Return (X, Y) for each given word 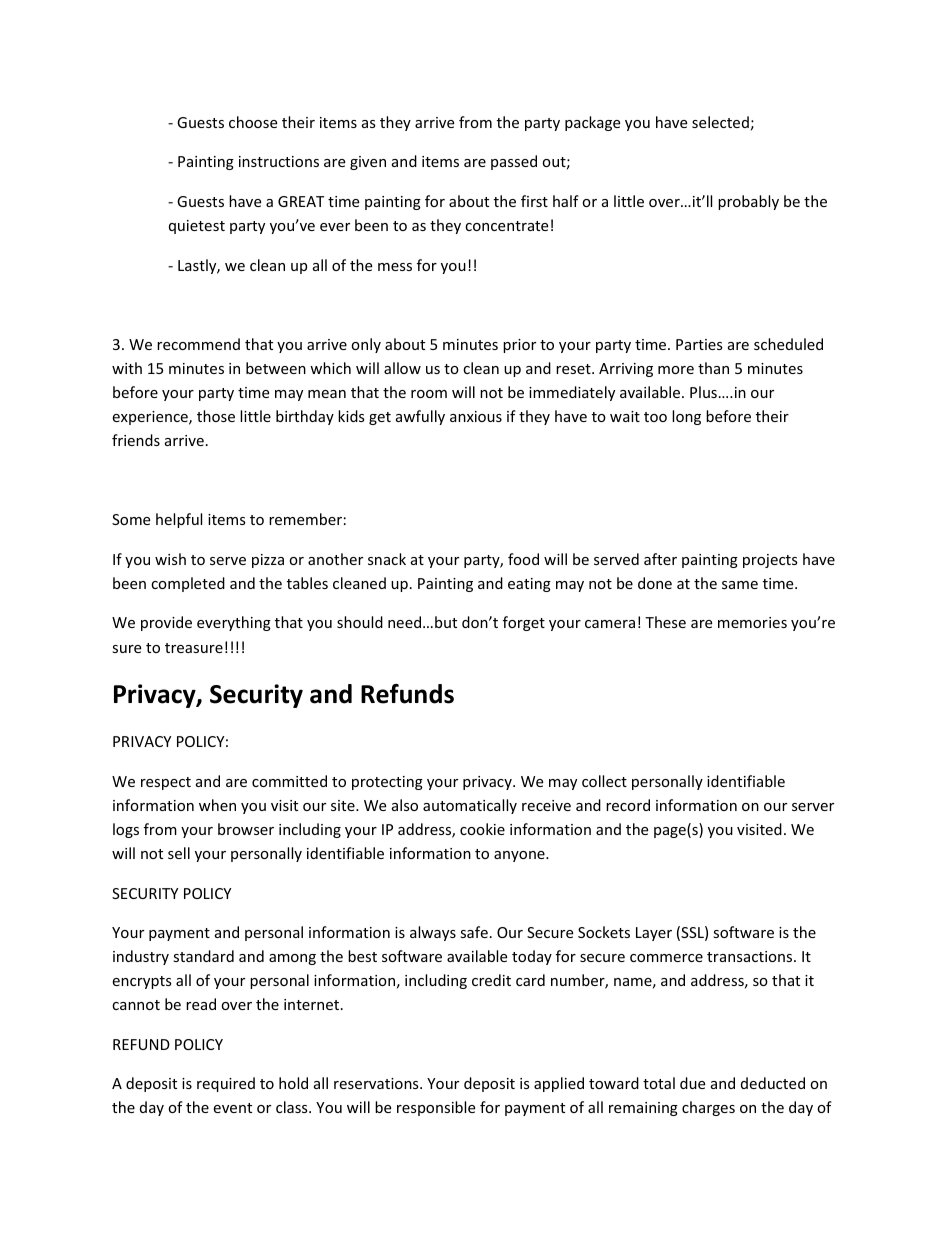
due (692, 1083)
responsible (436, 1108)
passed (514, 162)
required (226, 1084)
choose (253, 122)
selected (720, 122)
